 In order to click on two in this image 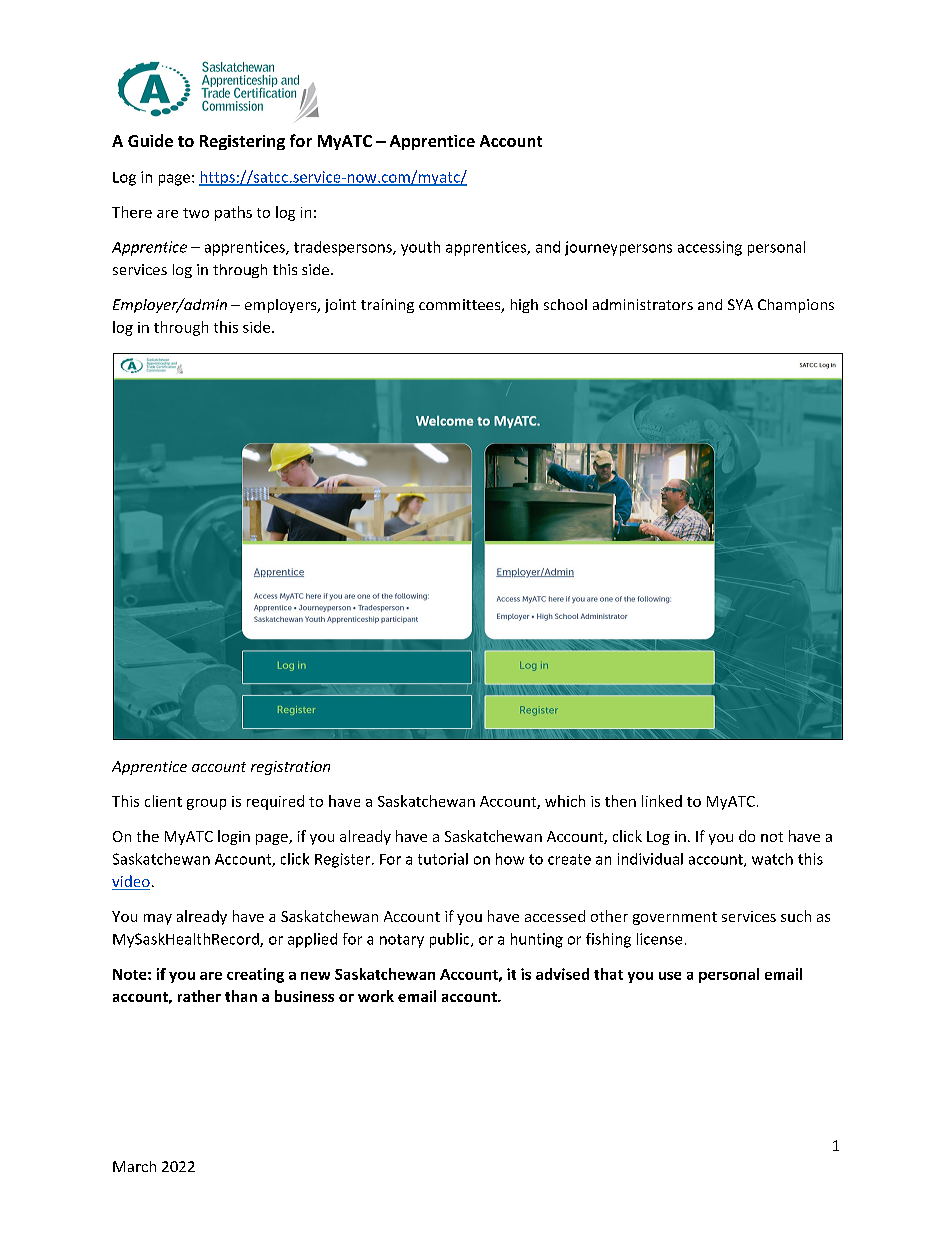, I will do `click(196, 213)`.
